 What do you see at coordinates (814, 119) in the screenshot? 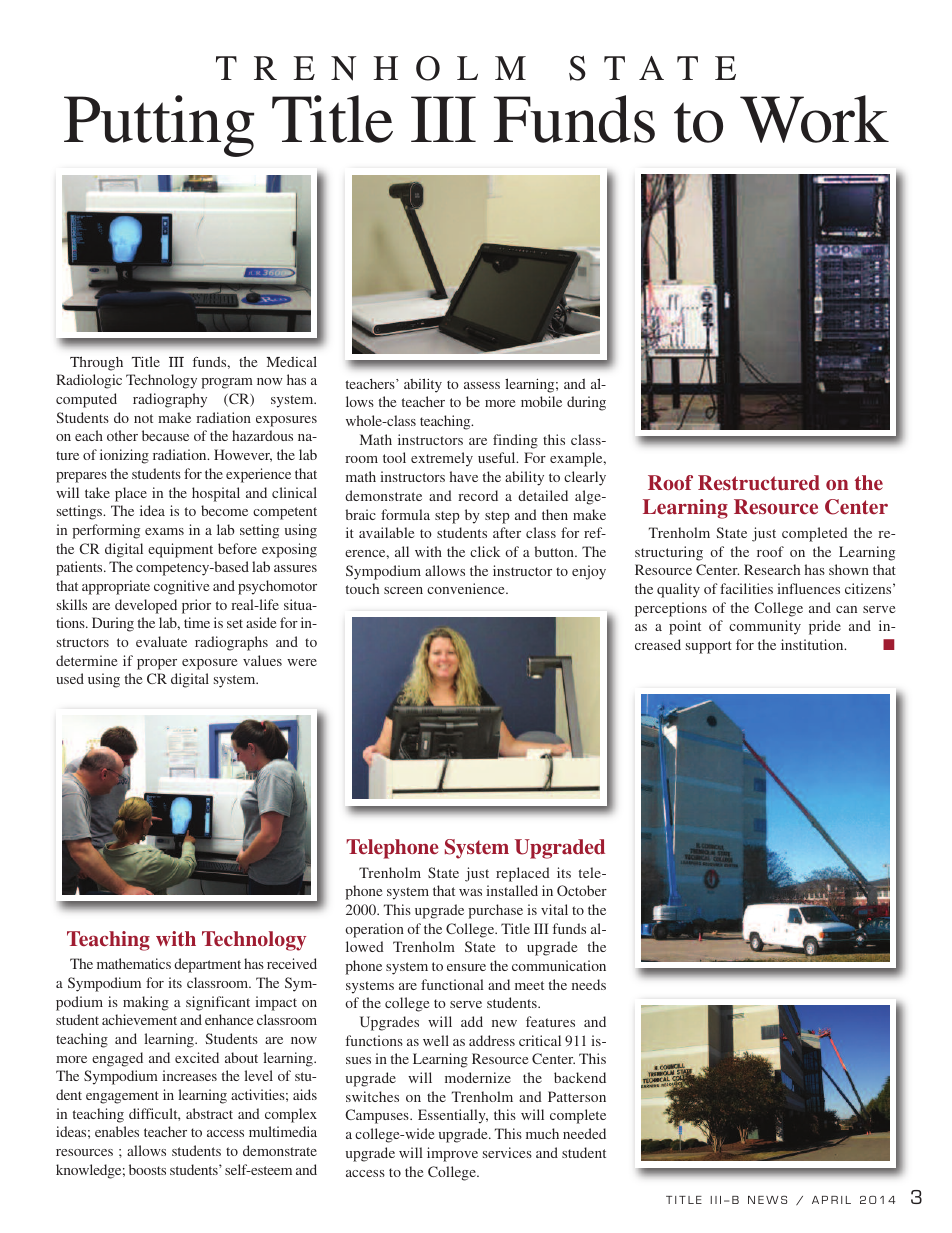
I see `Work` at bounding box center [814, 119].
